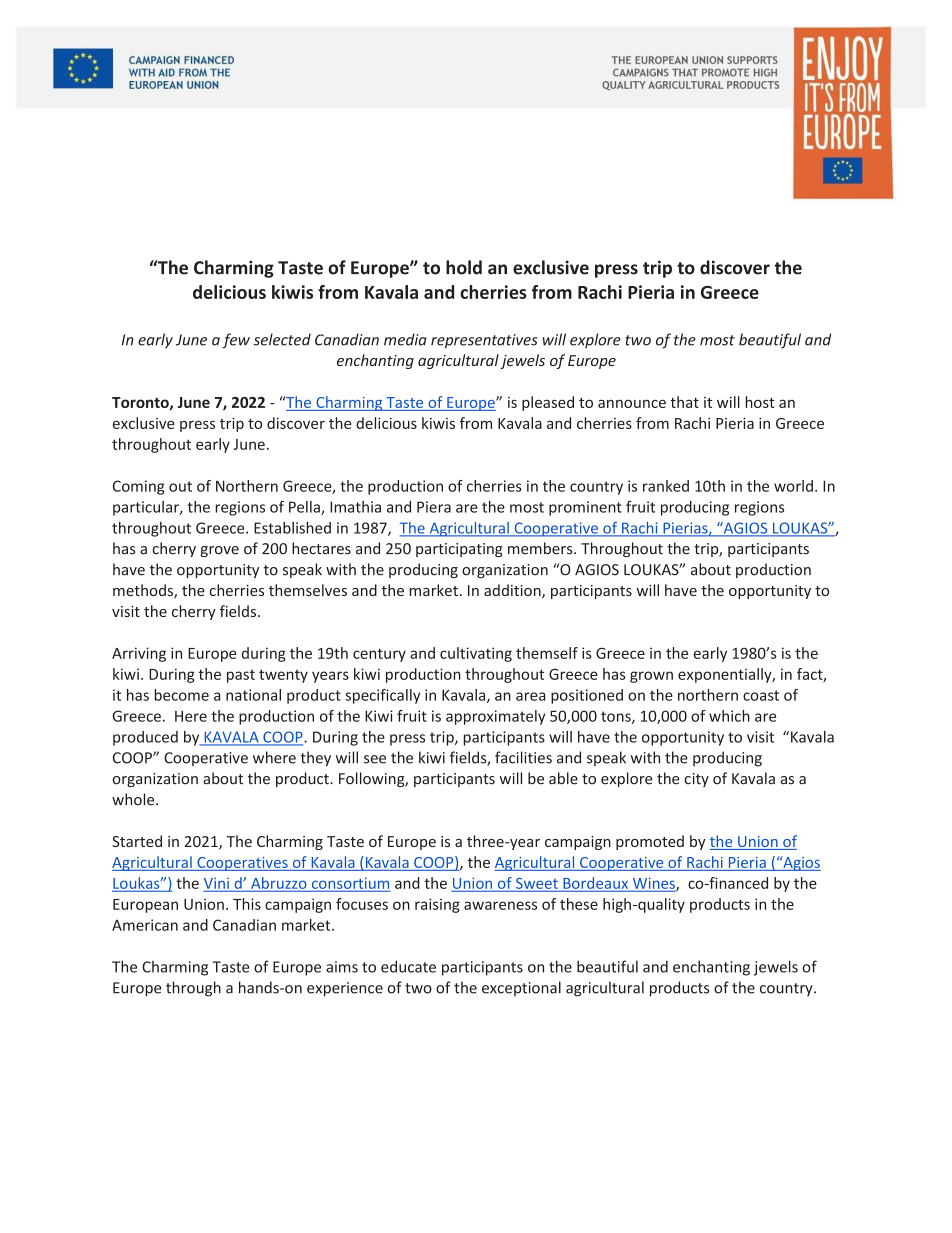  What do you see at coordinates (139, 654) in the screenshot?
I see `Arriving` at bounding box center [139, 654].
